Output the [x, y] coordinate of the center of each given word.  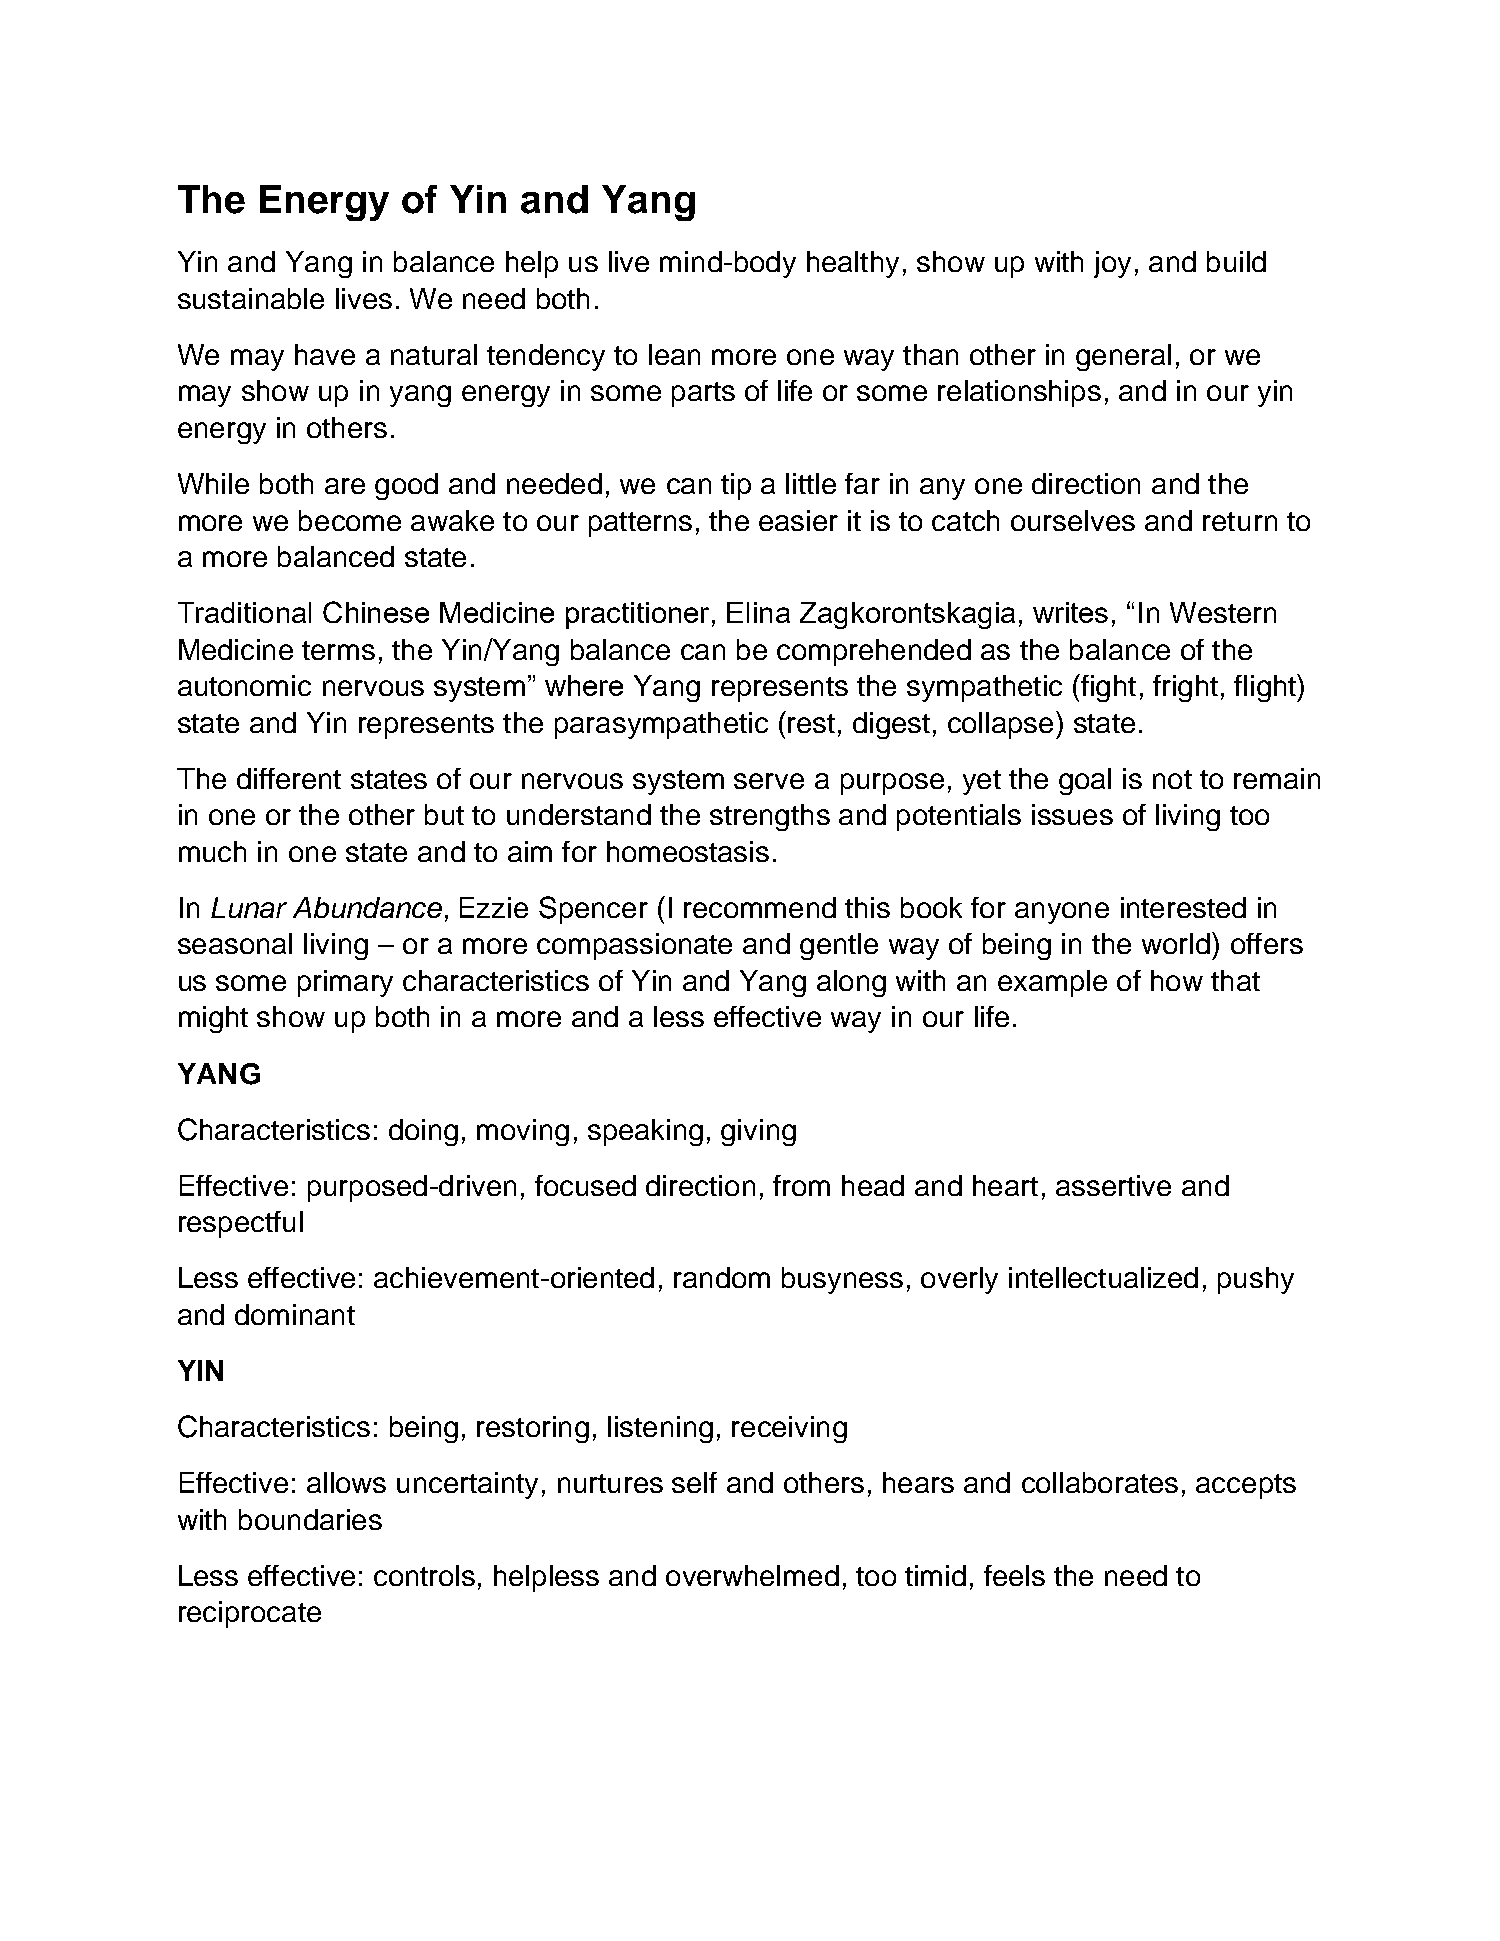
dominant [295, 1314]
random [722, 1277]
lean [674, 354]
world [1176, 943]
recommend [760, 907]
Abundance [367, 907]
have [325, 354]
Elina [758, 612]
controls [424, 1575]
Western [1223, 612]
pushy [1256, 1280]
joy [1112, 264]
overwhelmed [752, 1575]
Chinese [376, 612]
